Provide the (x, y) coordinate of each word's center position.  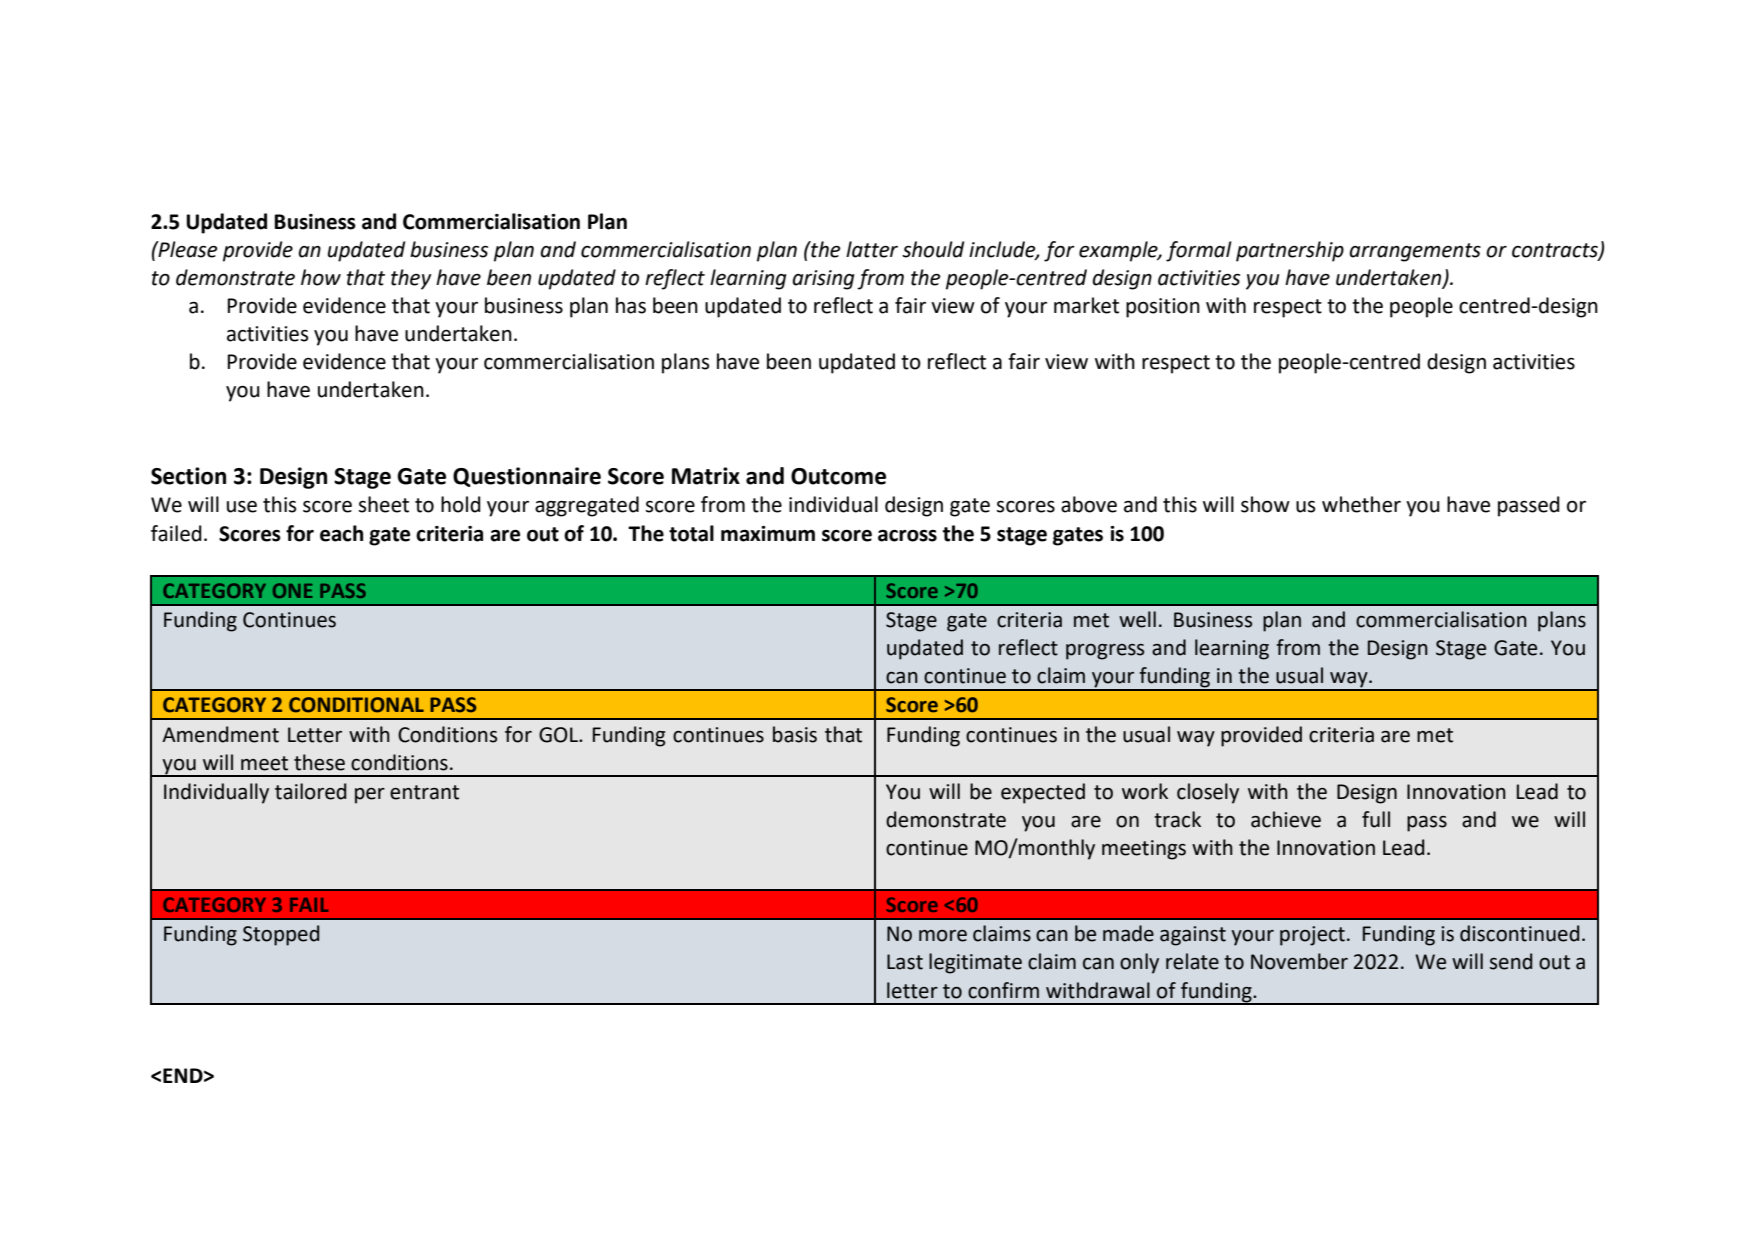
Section (188, 476)
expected (1043, 793)
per (370, 796)
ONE (293, 590)
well (1137, 619)
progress (1105, 652)
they (411, 279)
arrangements (1415, 252)
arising (823, 280)
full (1376, 819)
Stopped (281, 935)
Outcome (838, 476)
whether (1361, 504)
